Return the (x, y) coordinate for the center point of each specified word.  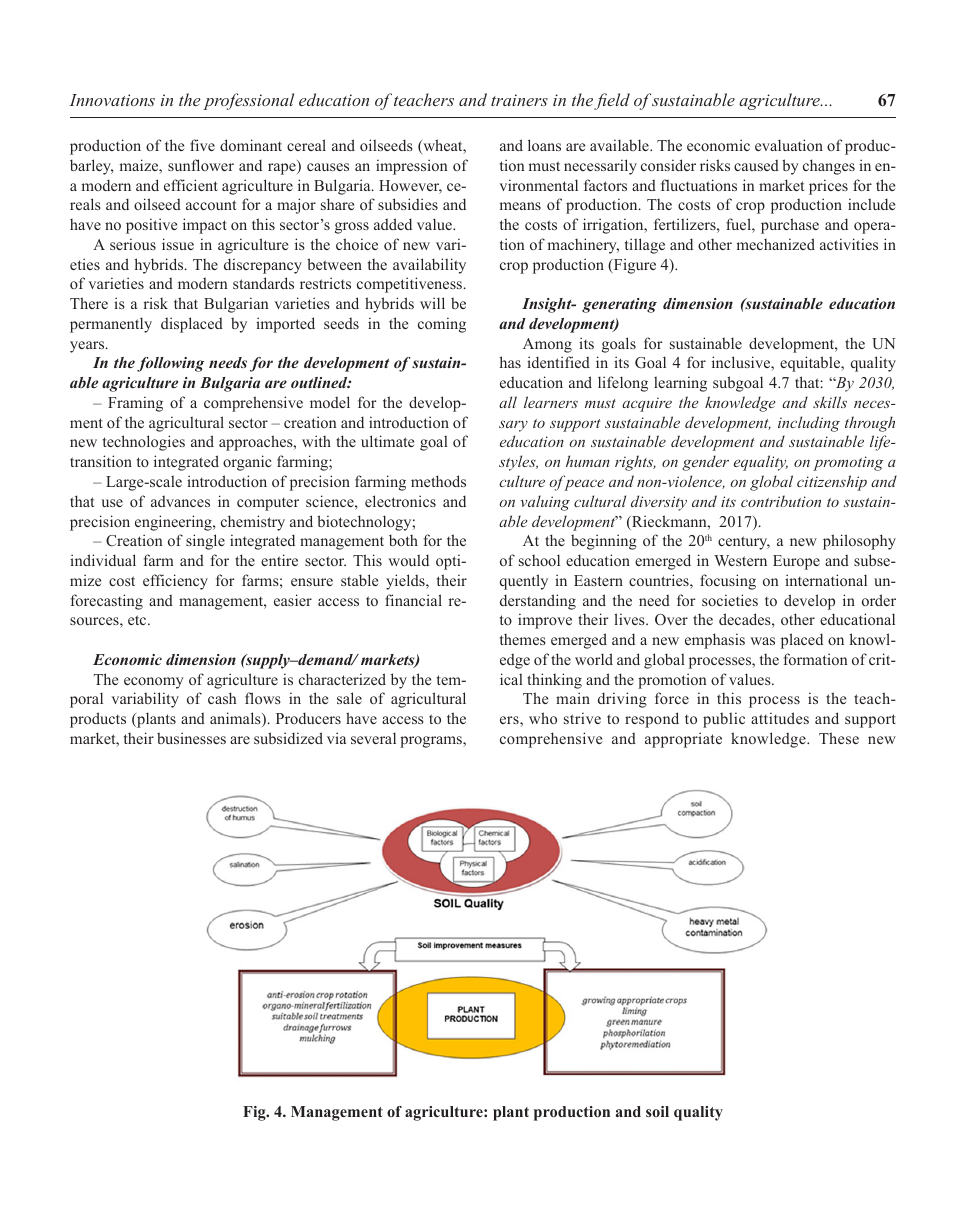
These (839, 738)
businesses (191, 738)
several (373, 738)
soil (657, 1111)
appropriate (683, 740)
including (809, 424)
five (202, 145)
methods (438, 481)
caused (756, 165)
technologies (144, 443)
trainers (519, 100)
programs (432, 742)
